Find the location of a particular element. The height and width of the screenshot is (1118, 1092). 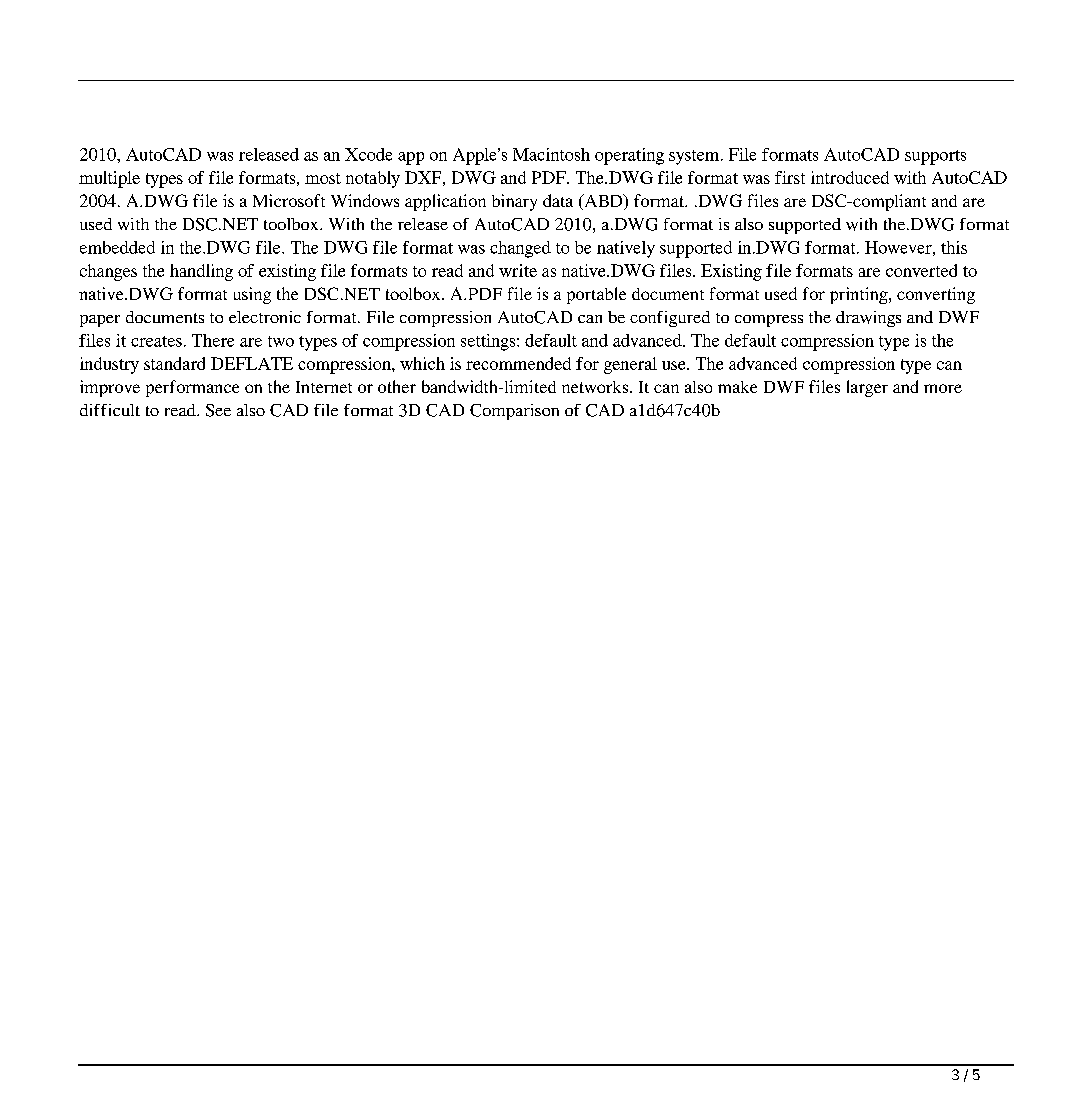

There is located at coordinates (213, 340).
